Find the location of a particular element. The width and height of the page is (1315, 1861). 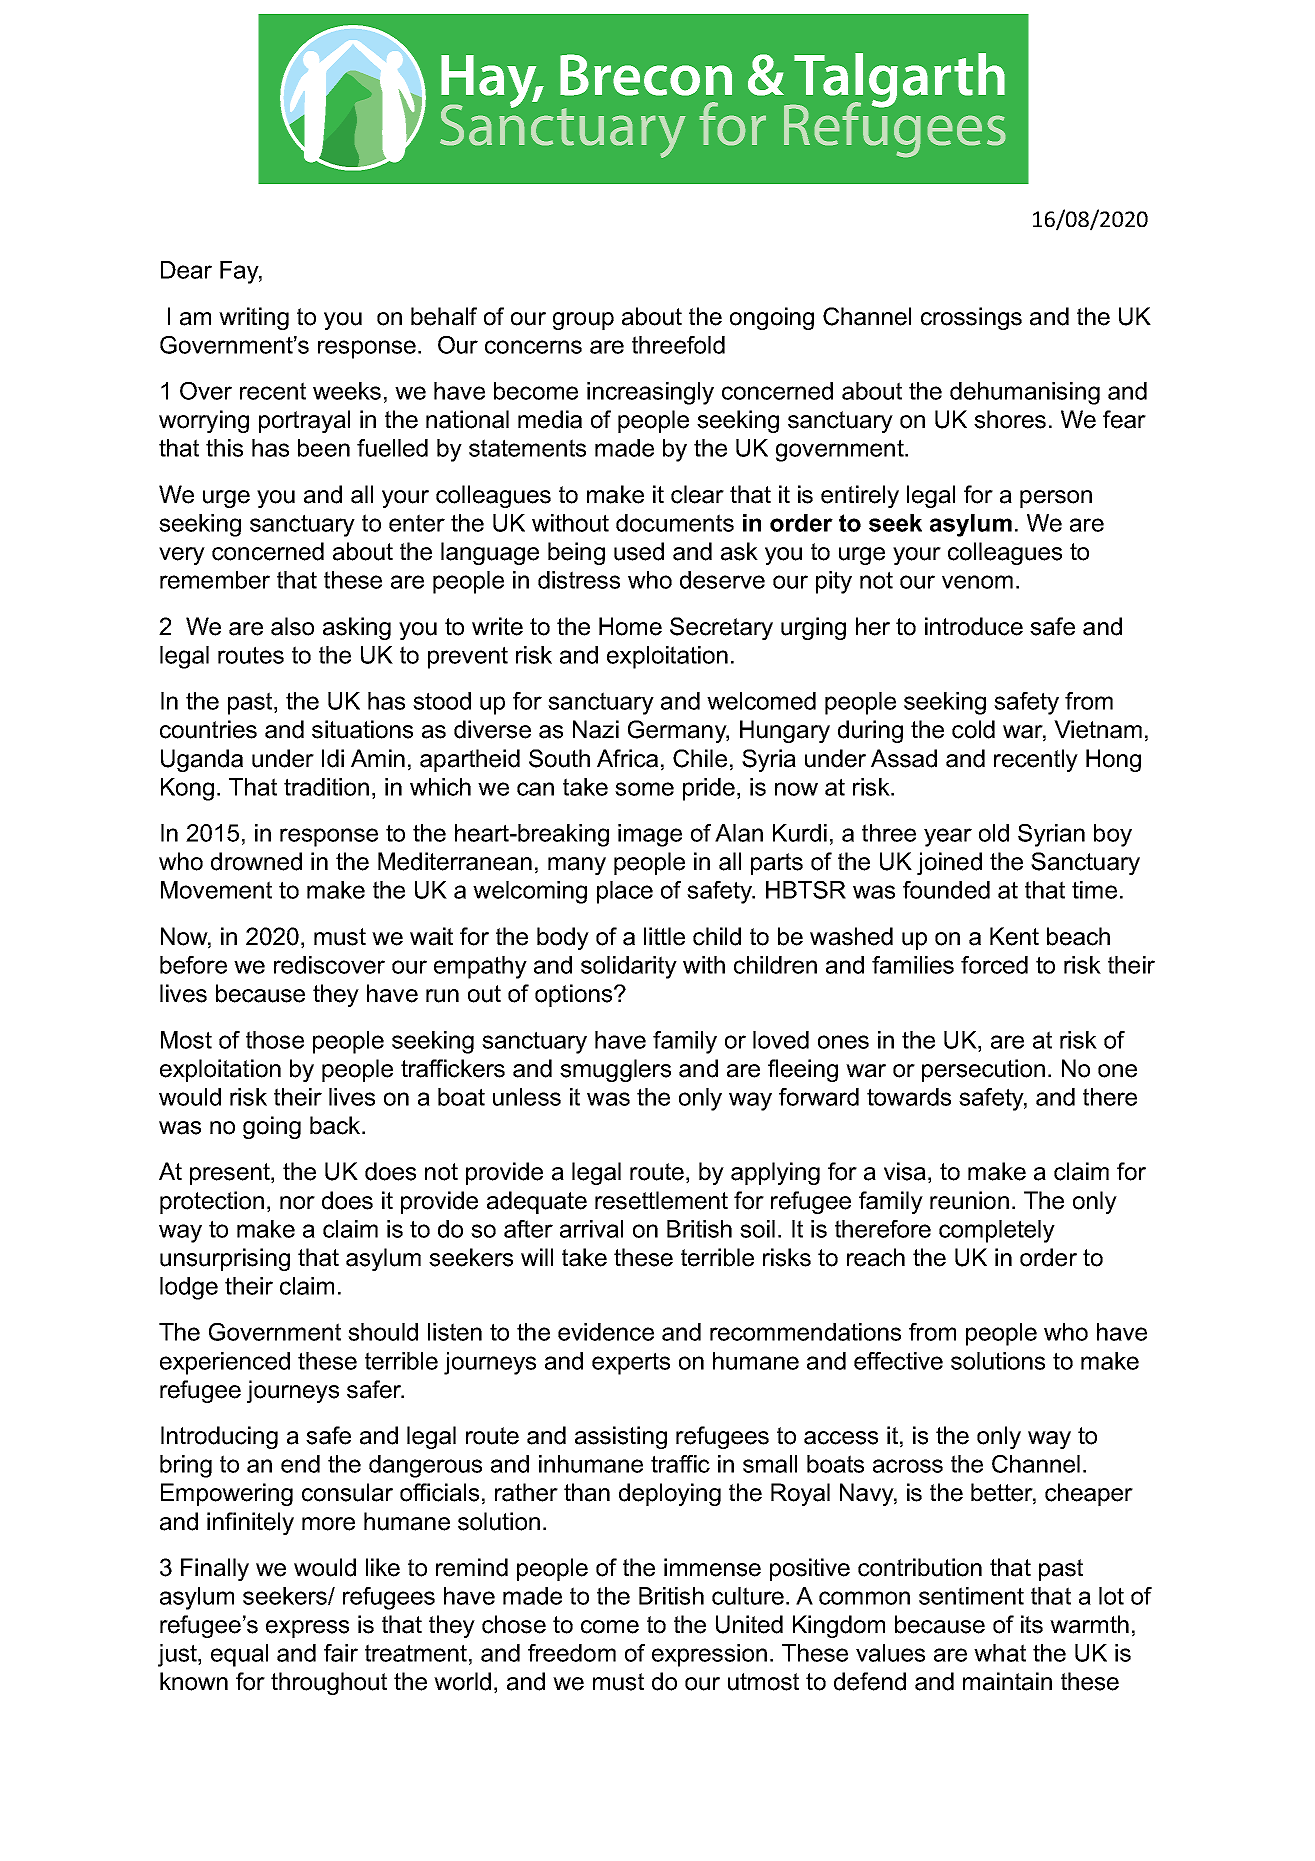

fair is located at coordinates (341, 1653).
